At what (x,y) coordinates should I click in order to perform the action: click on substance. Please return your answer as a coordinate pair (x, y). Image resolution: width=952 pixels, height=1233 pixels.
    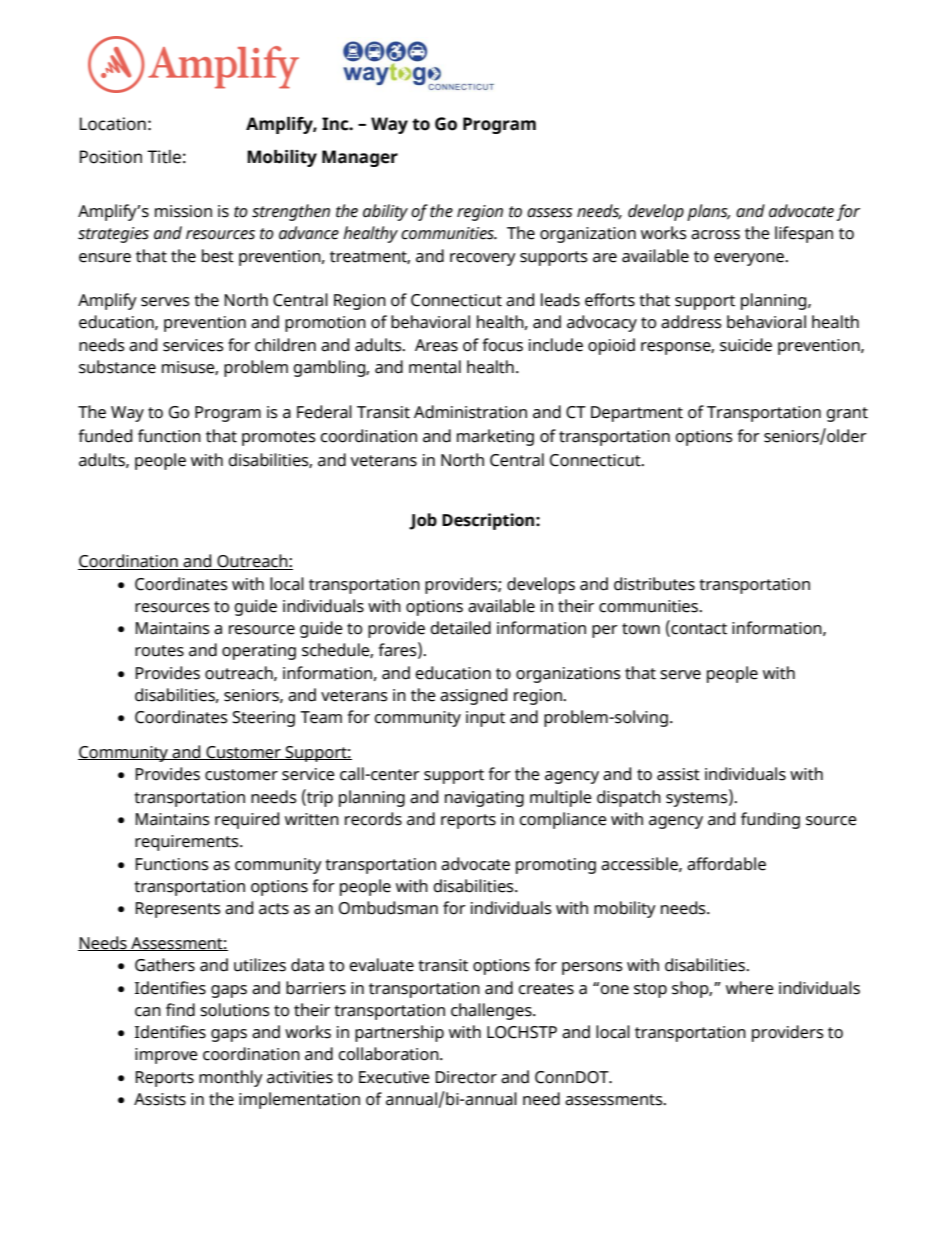
    Looking at the image, I should click on (117, 367).
